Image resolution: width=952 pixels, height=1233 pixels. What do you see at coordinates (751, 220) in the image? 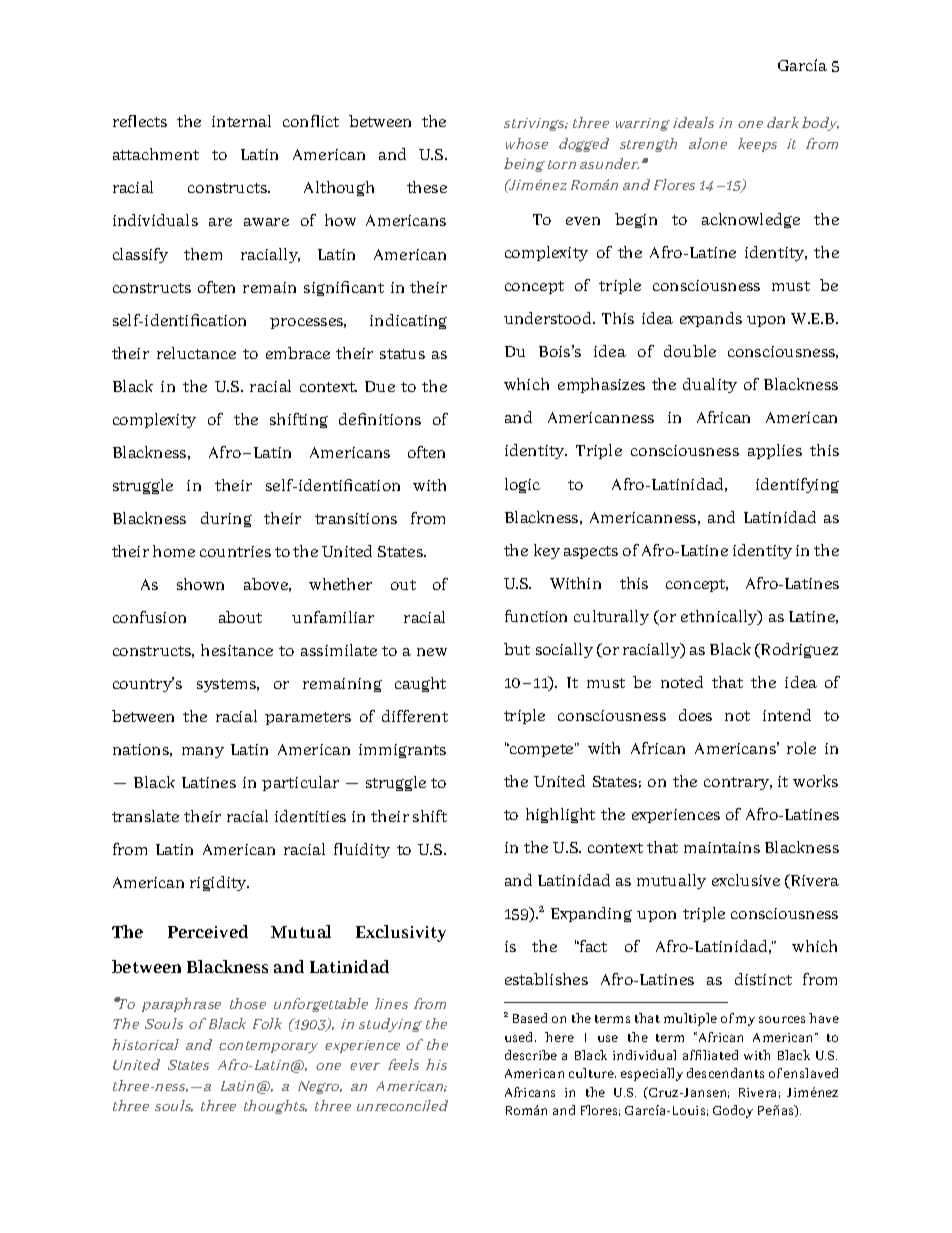
I see `acknowledge` at bounding box center [751, 220].
